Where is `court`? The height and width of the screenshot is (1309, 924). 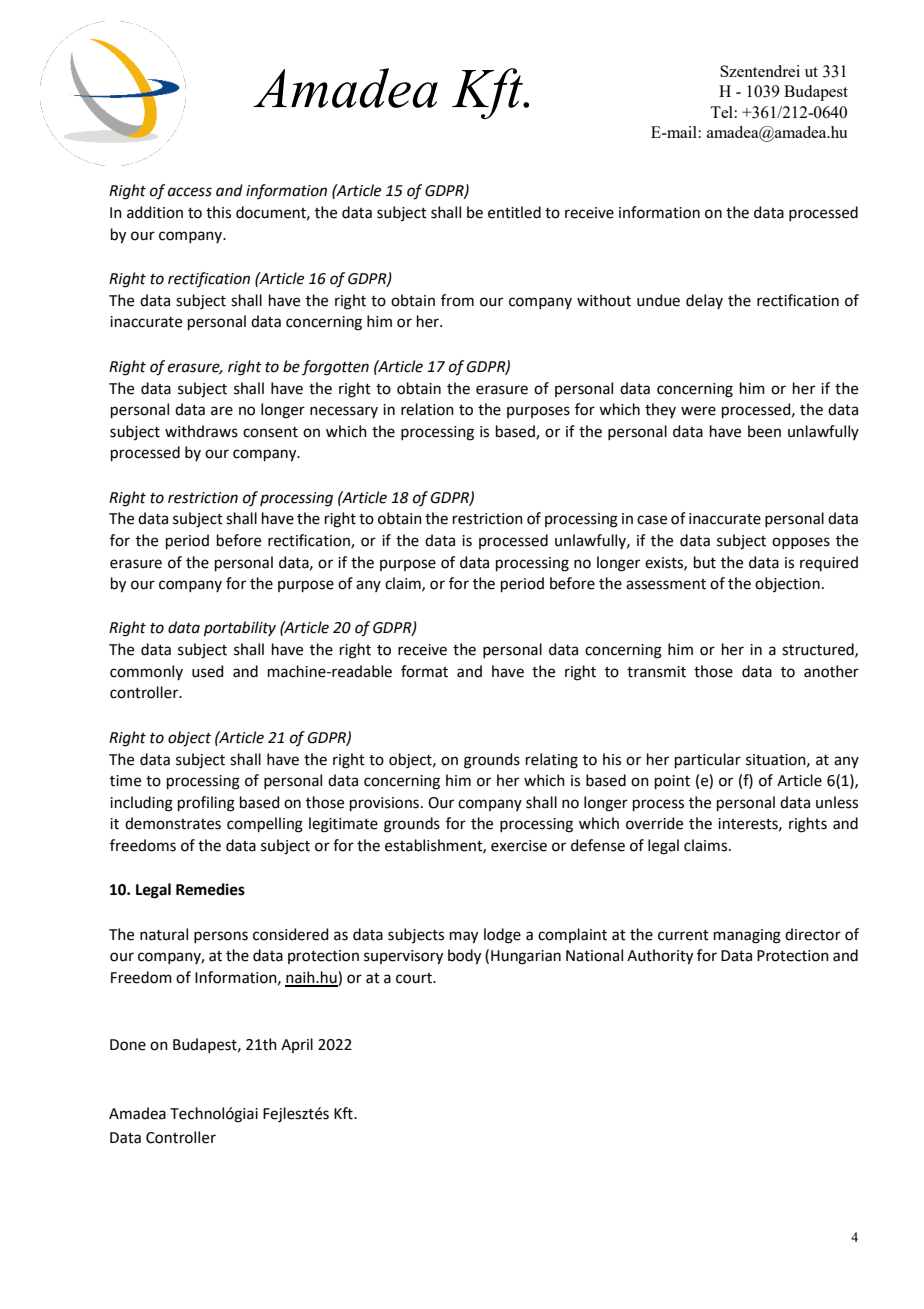
court is located at coordinates (415, 978).
